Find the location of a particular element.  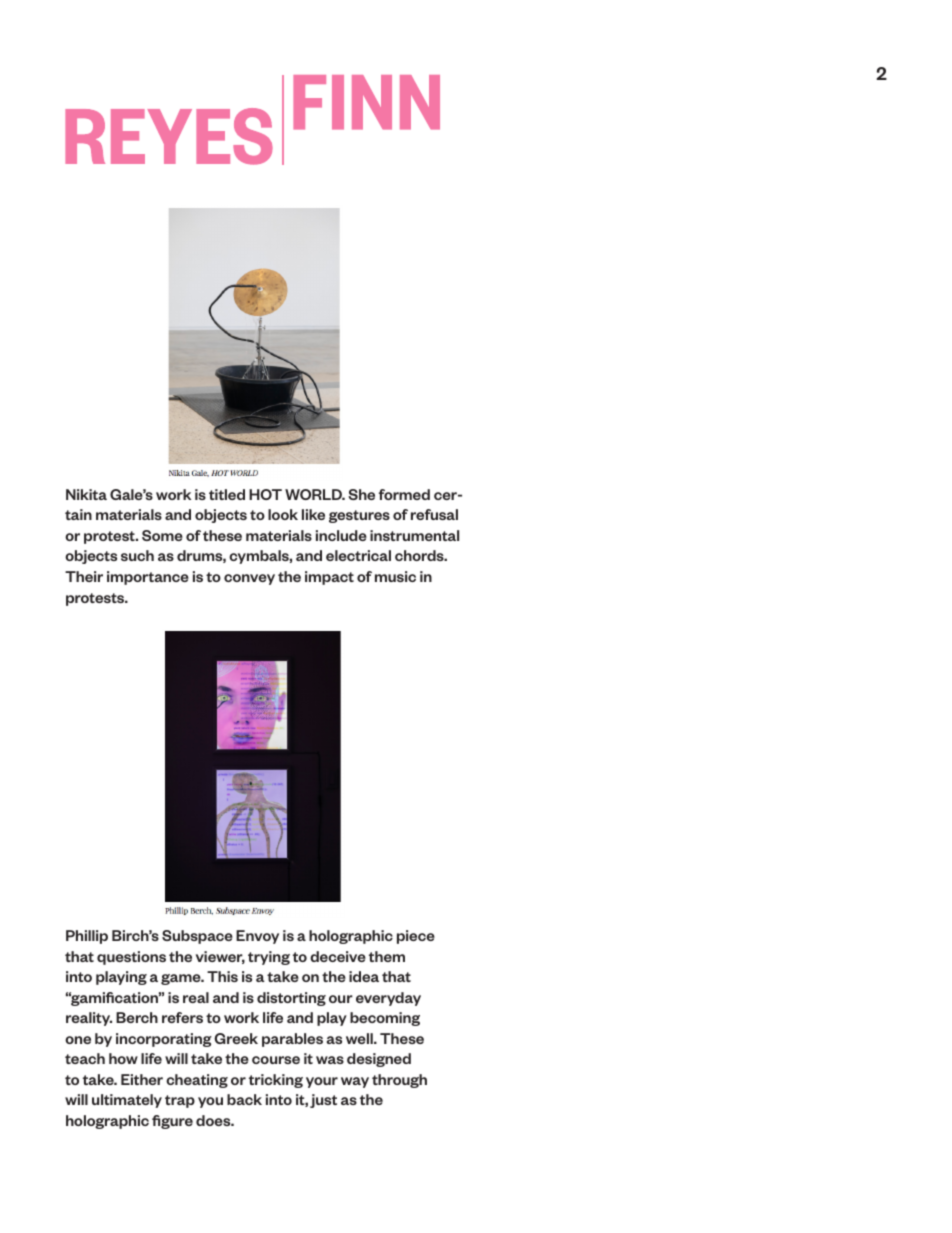

back is located at coordinates (244, 1099).
